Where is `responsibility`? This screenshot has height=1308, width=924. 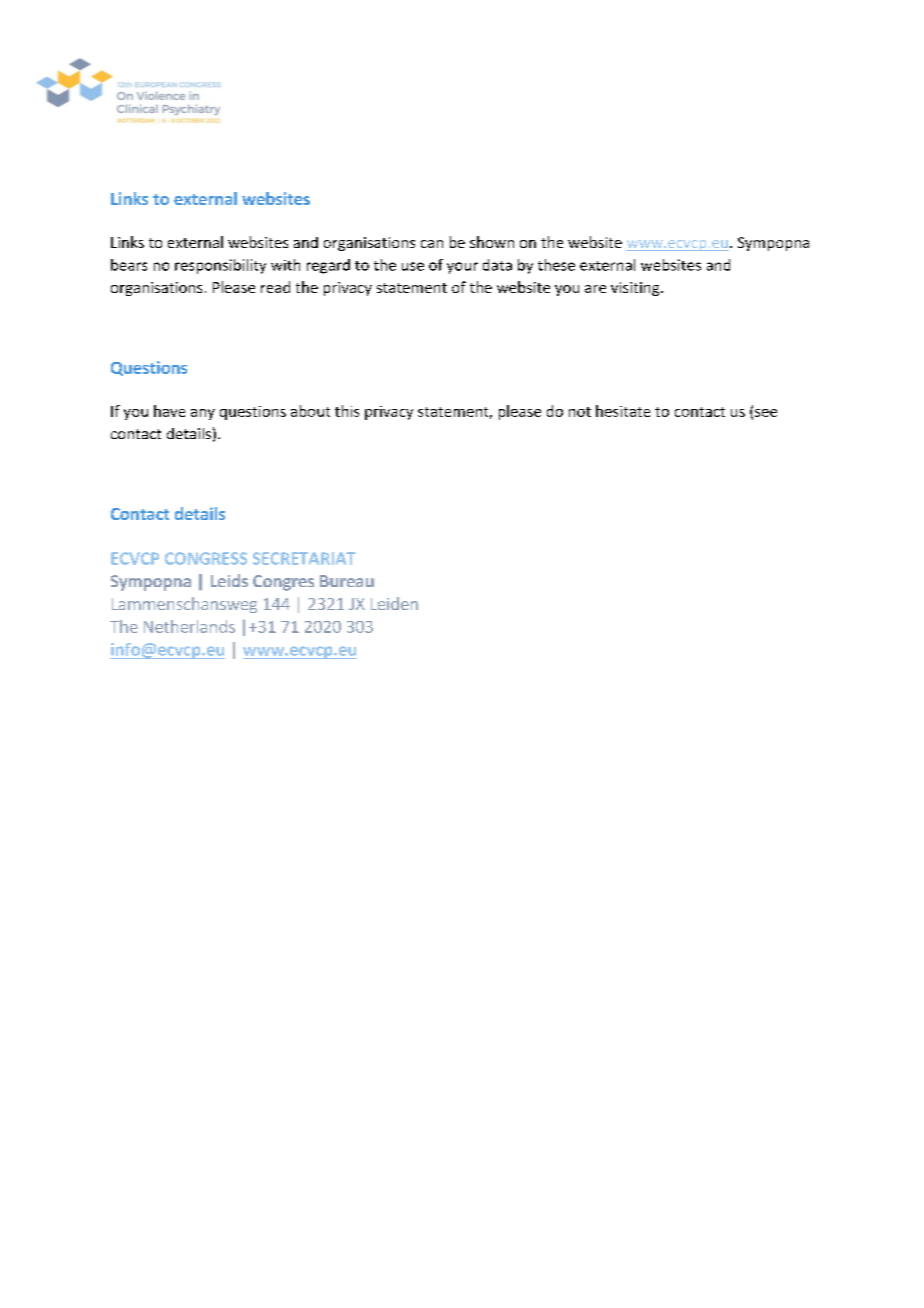 responsibility is located at coordinates (220, 266).
